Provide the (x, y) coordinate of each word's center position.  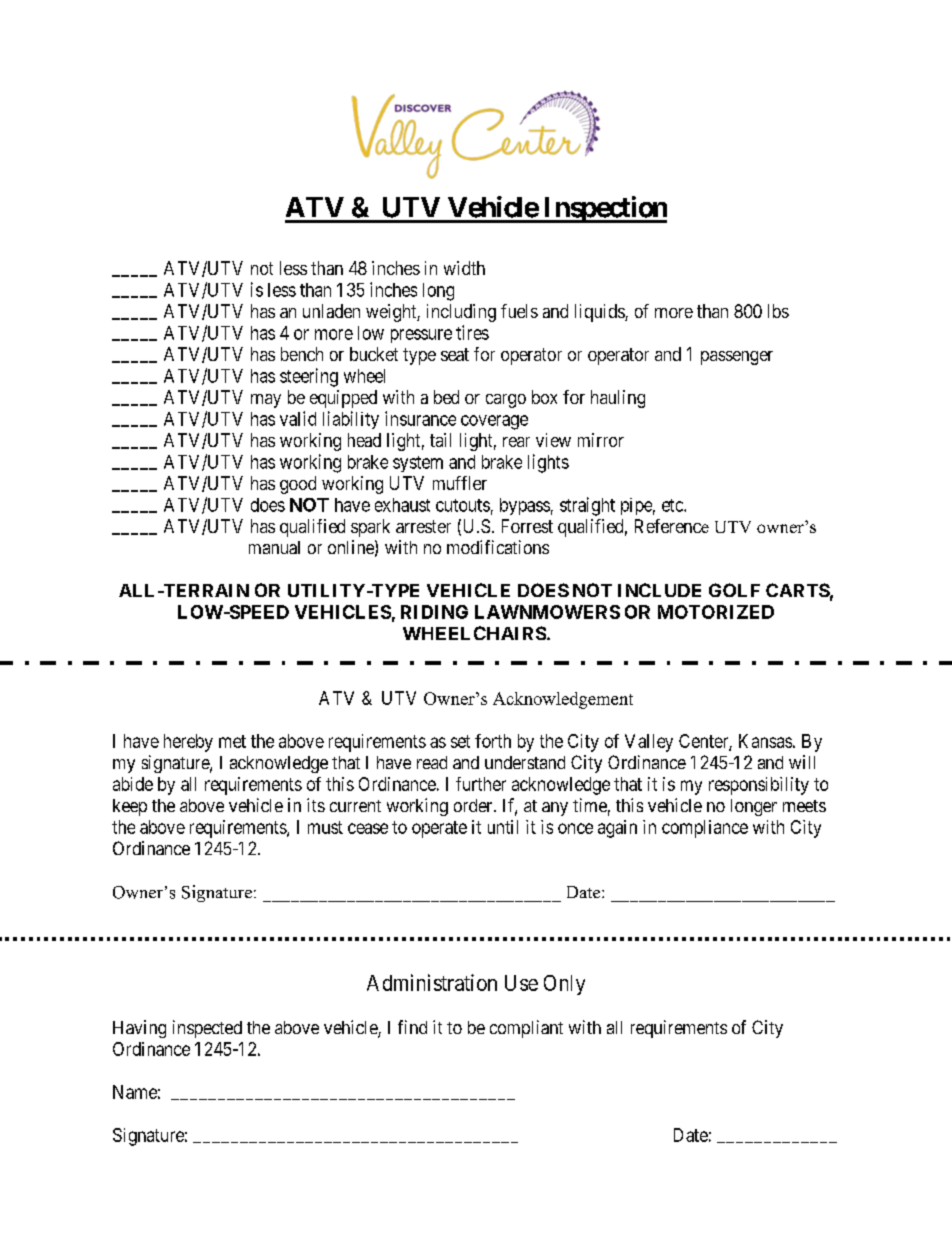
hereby (188, 743)
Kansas (765, 741)
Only (564, 985)
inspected (207, 1029)
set (460, 741)
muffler (460, 483)
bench (302, 354)
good (298, 485)
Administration (432, 982)
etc (673, 505)
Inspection (604, 209)
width (464, 268)
